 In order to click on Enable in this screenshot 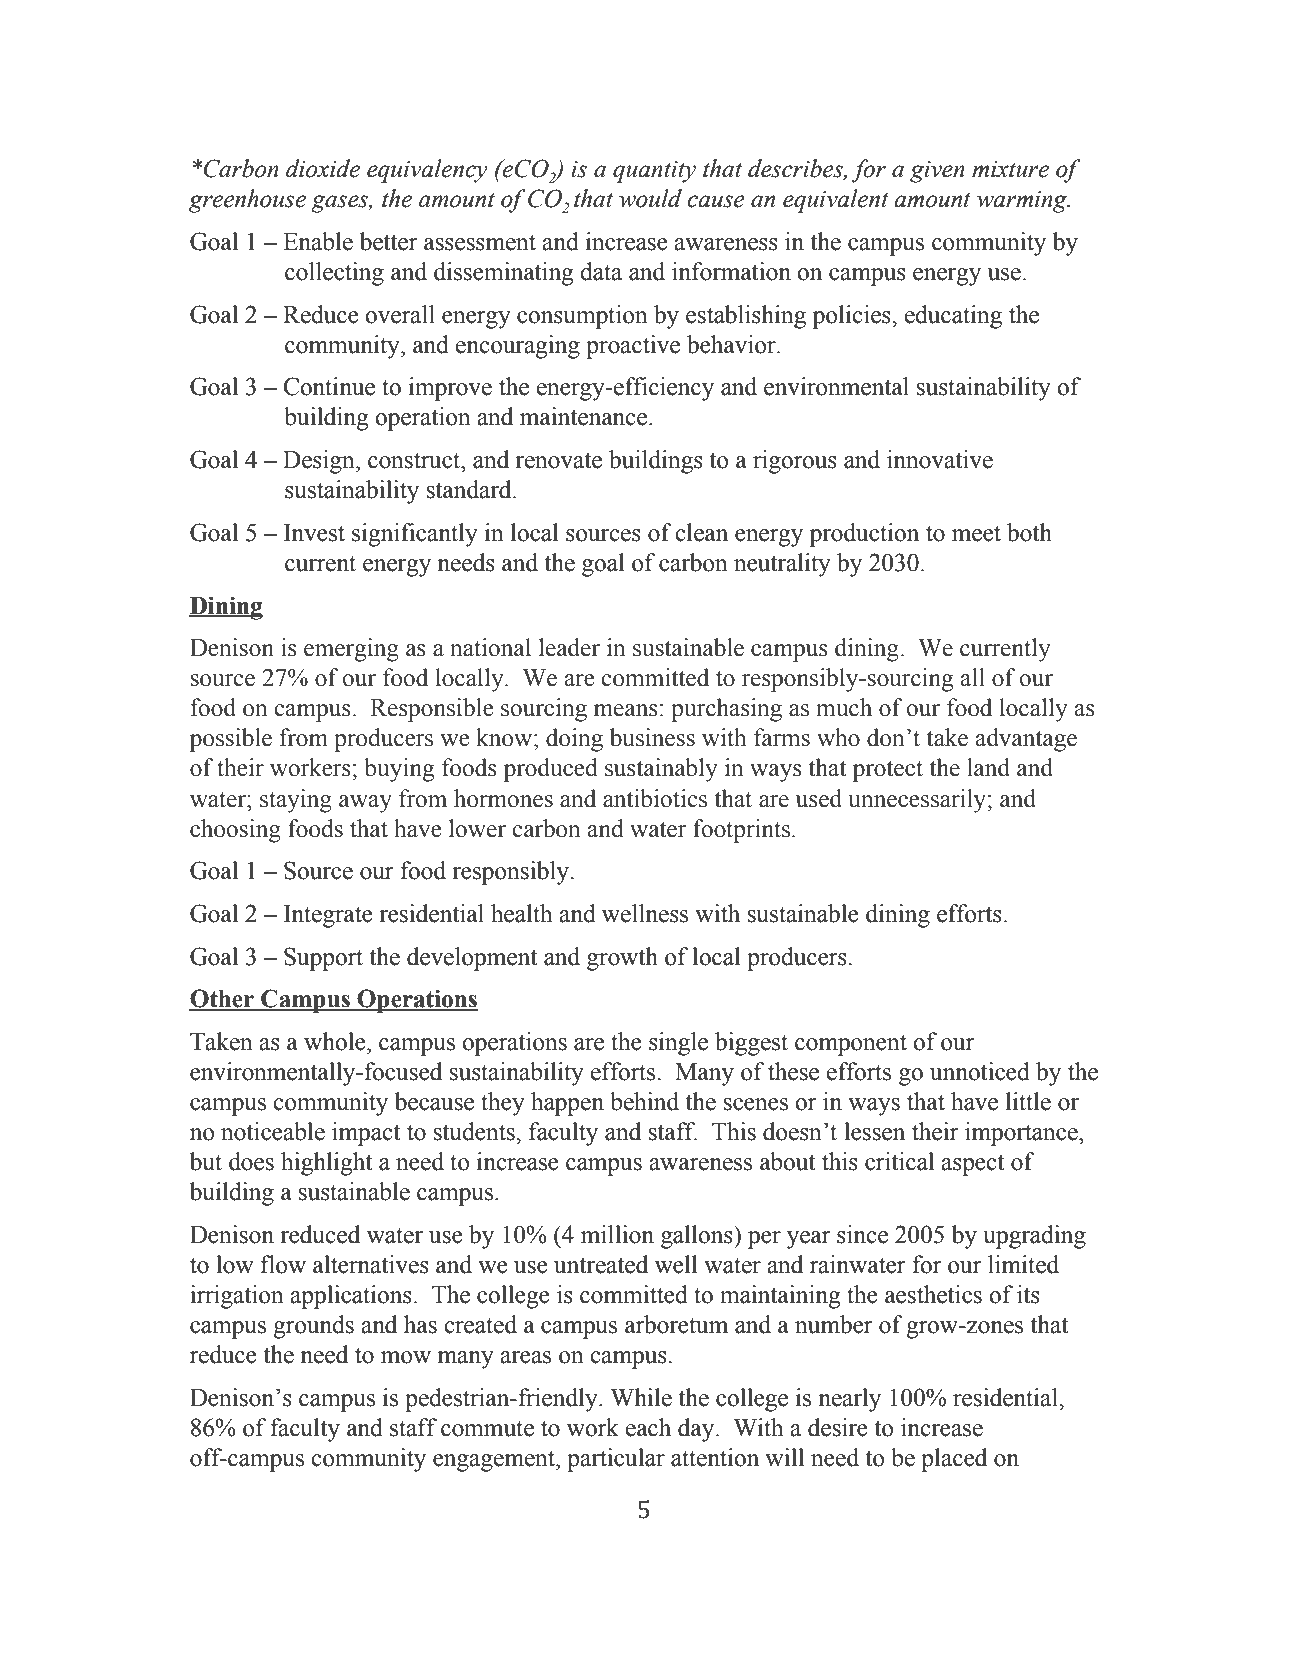, I will do `click(318, 241)`.
